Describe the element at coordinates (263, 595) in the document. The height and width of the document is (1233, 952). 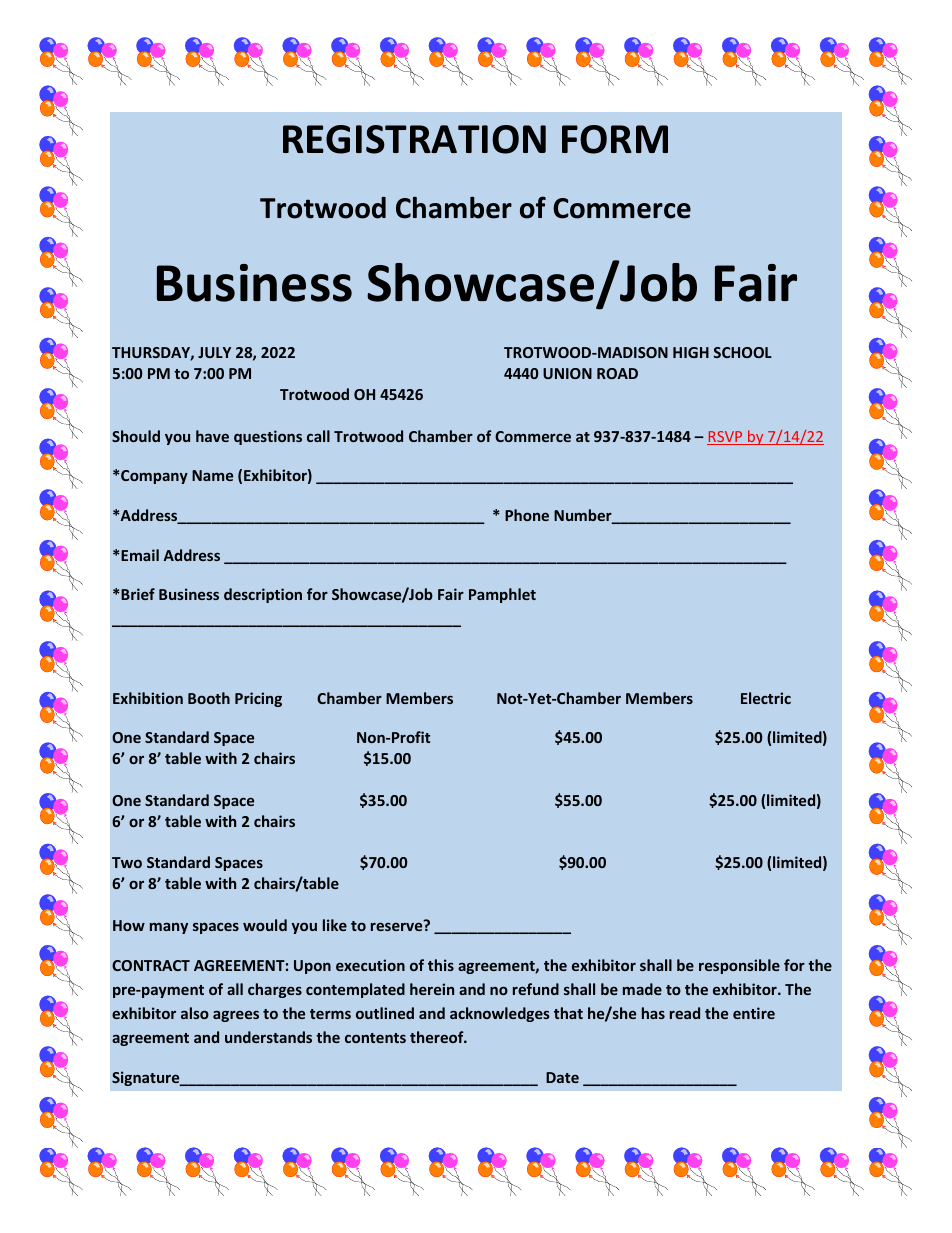
I see `description` at that location.
